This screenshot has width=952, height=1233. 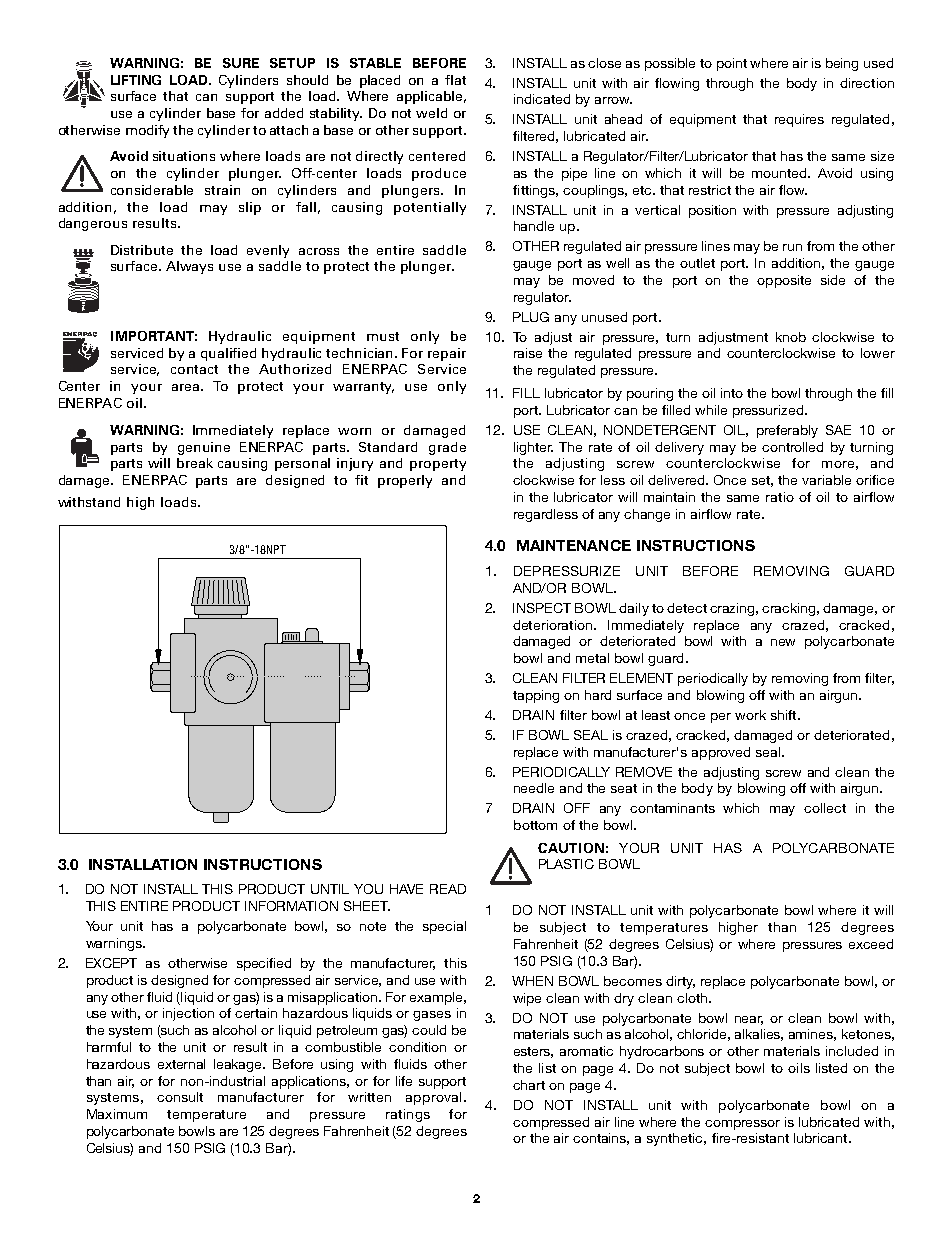 I want to click on consult, so click(x=180, y=1097).
